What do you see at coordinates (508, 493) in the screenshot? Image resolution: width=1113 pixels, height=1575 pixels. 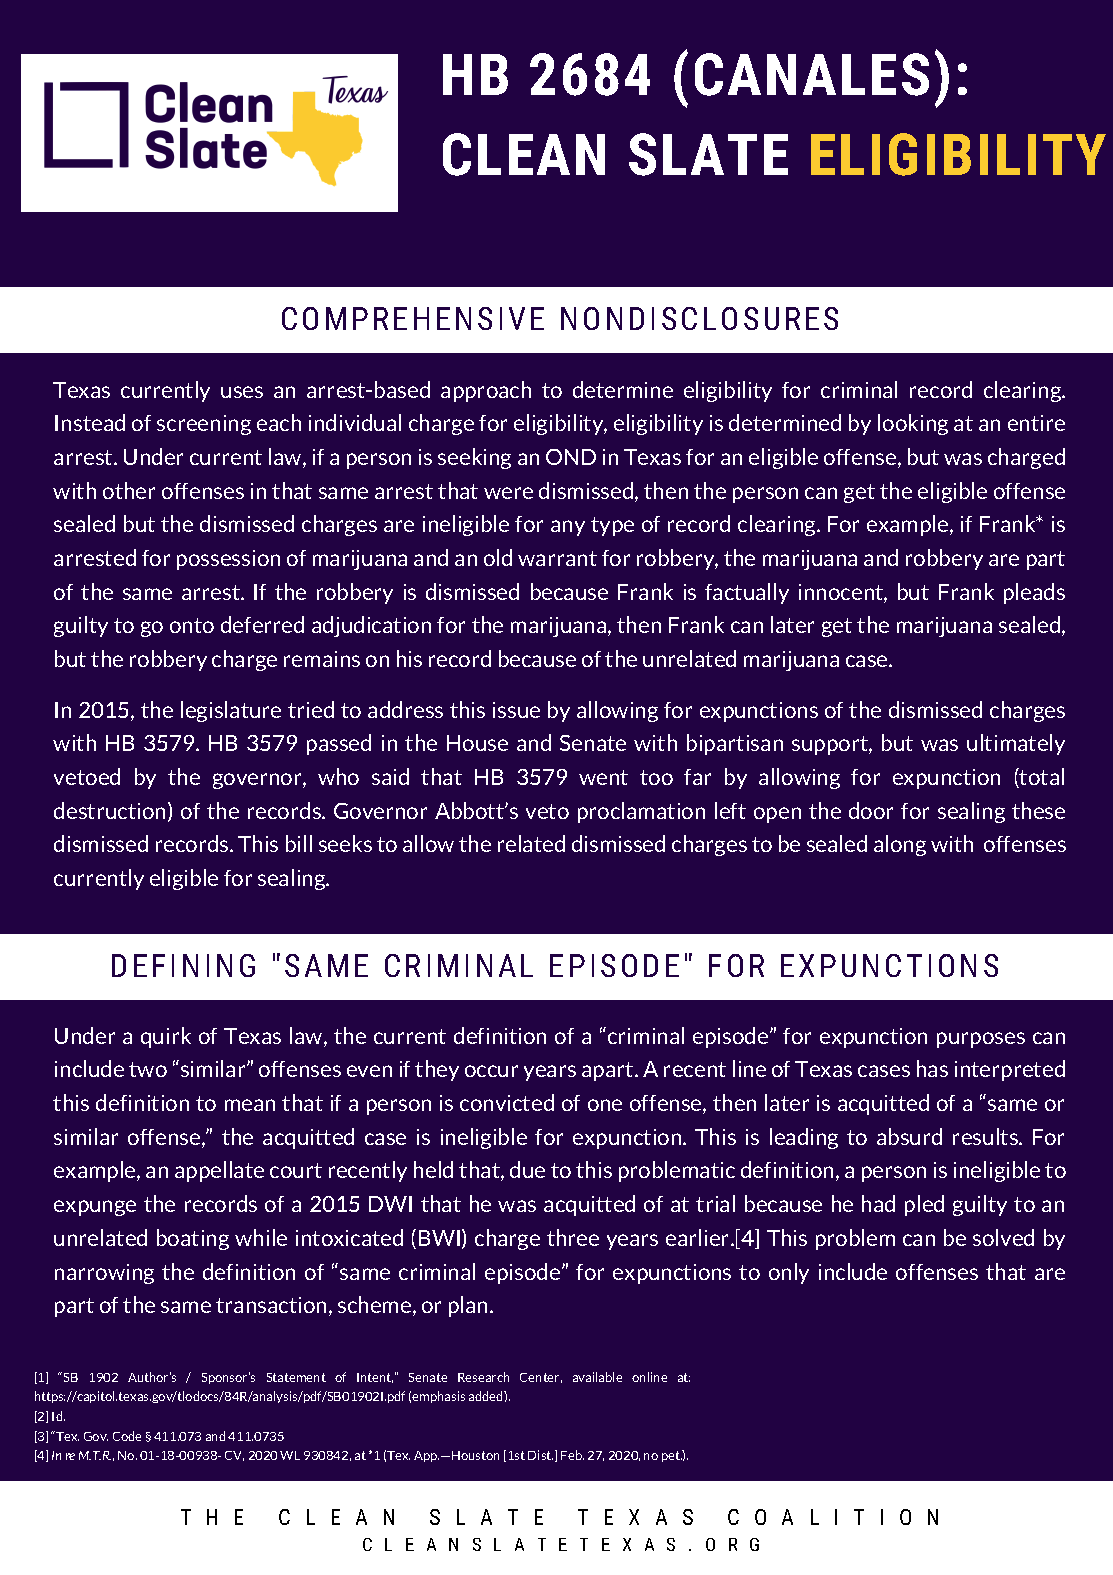 I see `were` at bounding box center [508, 493].
